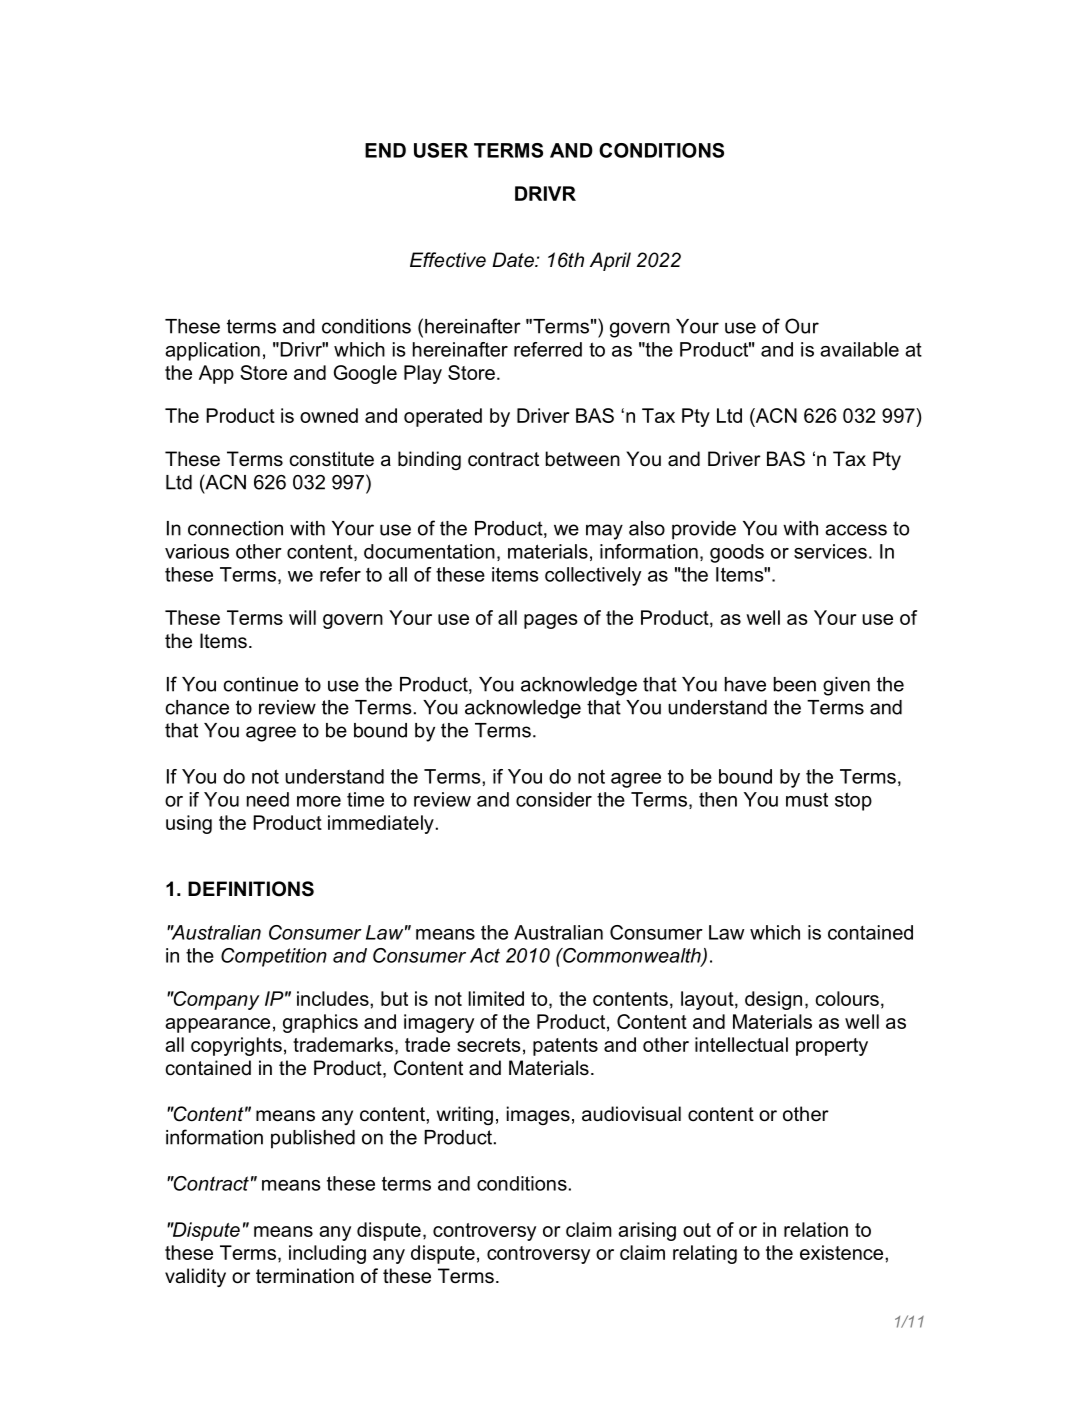  I want to click on consider, so click(554, 799).
